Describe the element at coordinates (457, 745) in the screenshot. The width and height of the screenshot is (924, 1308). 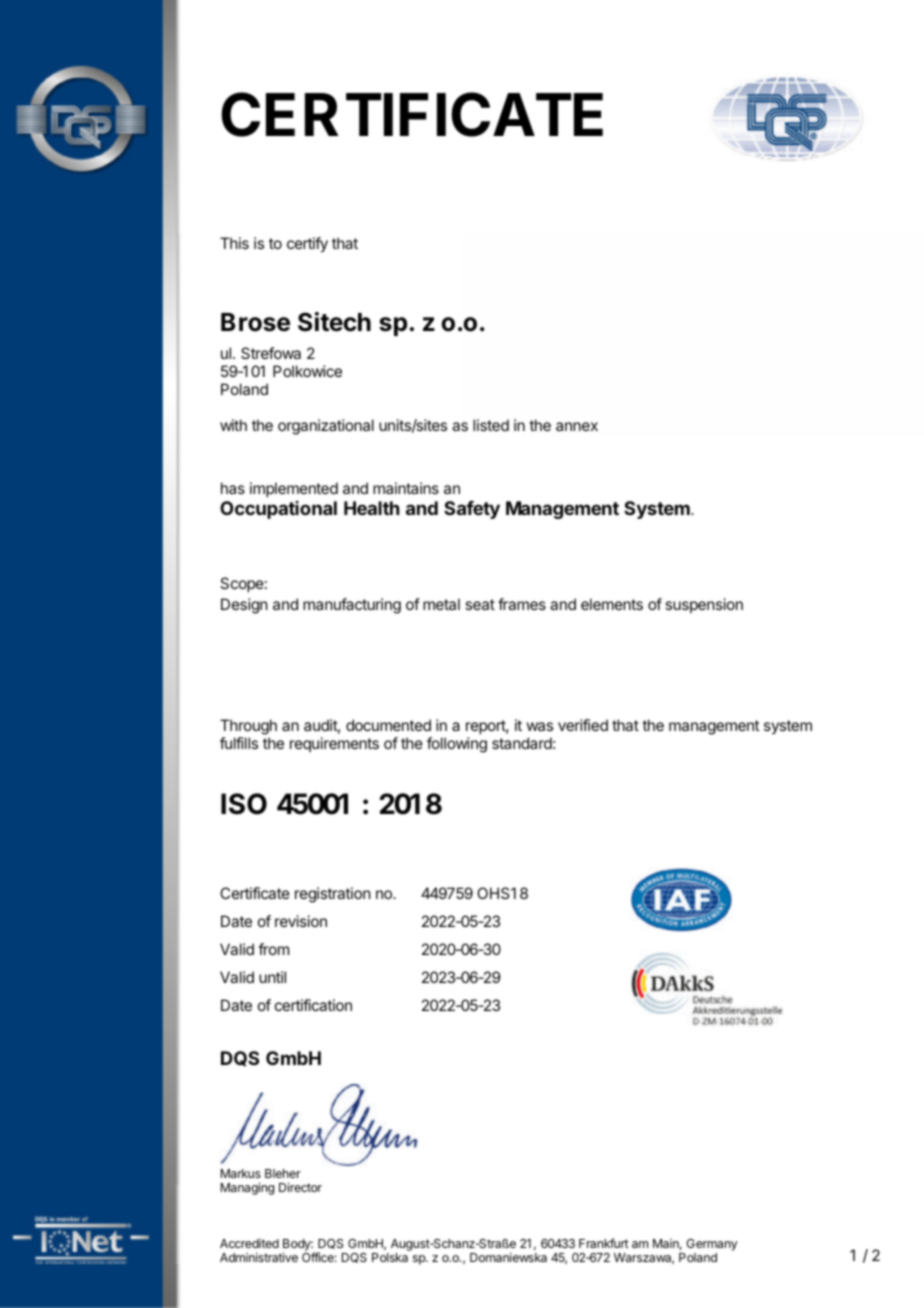
I see `following` at that location.
